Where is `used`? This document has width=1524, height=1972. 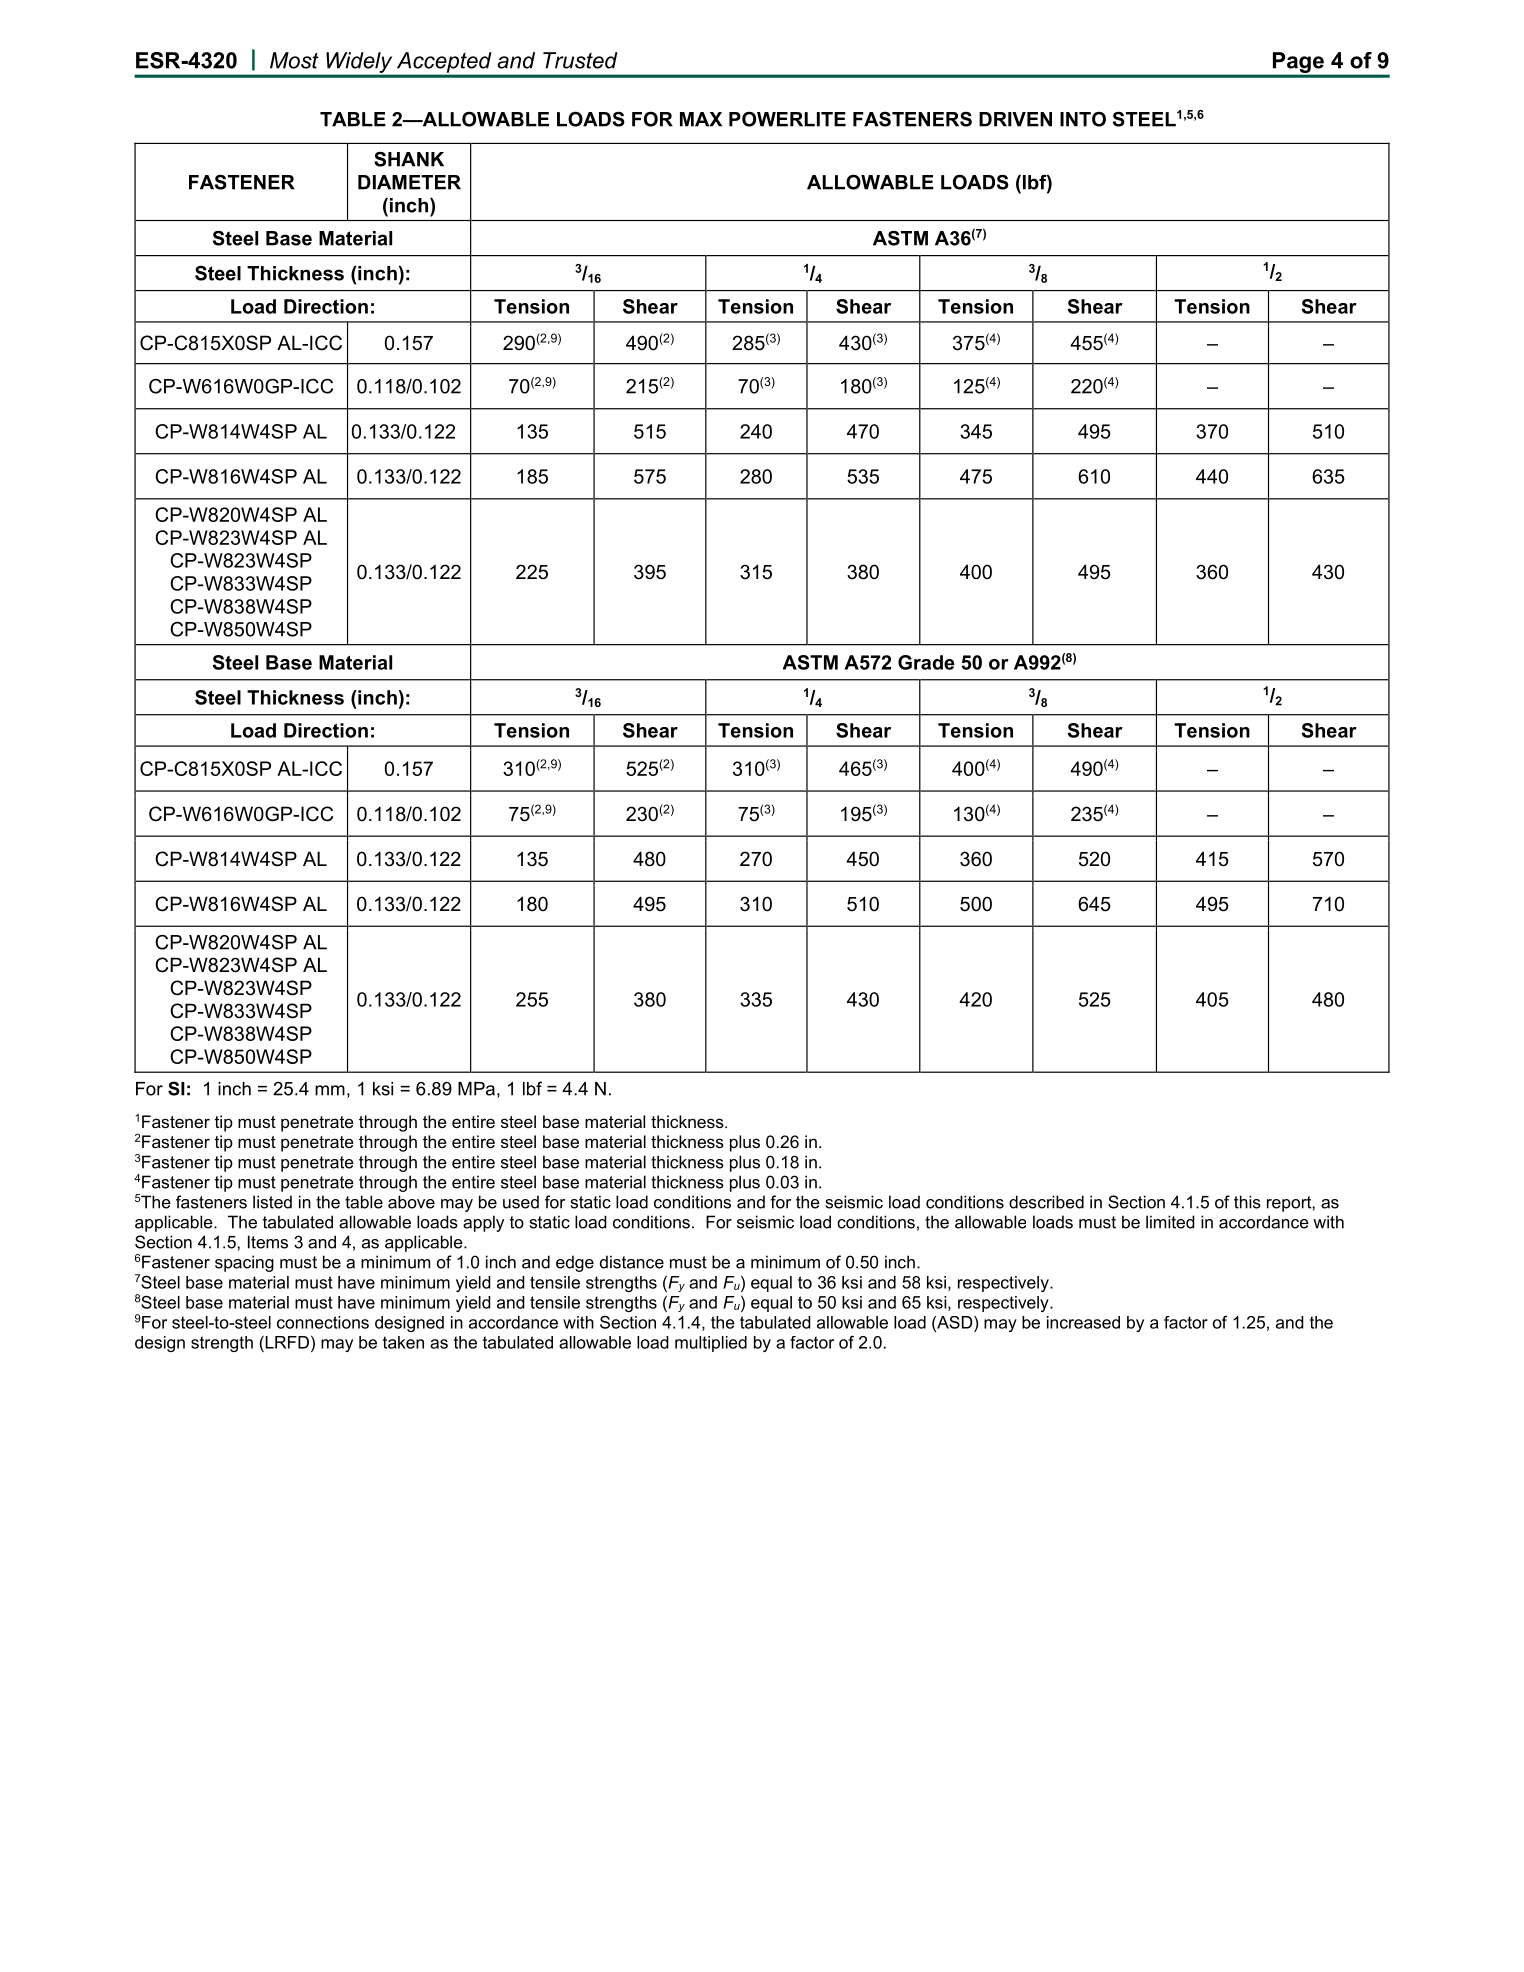 used is located at coordinates (521, 1202).
